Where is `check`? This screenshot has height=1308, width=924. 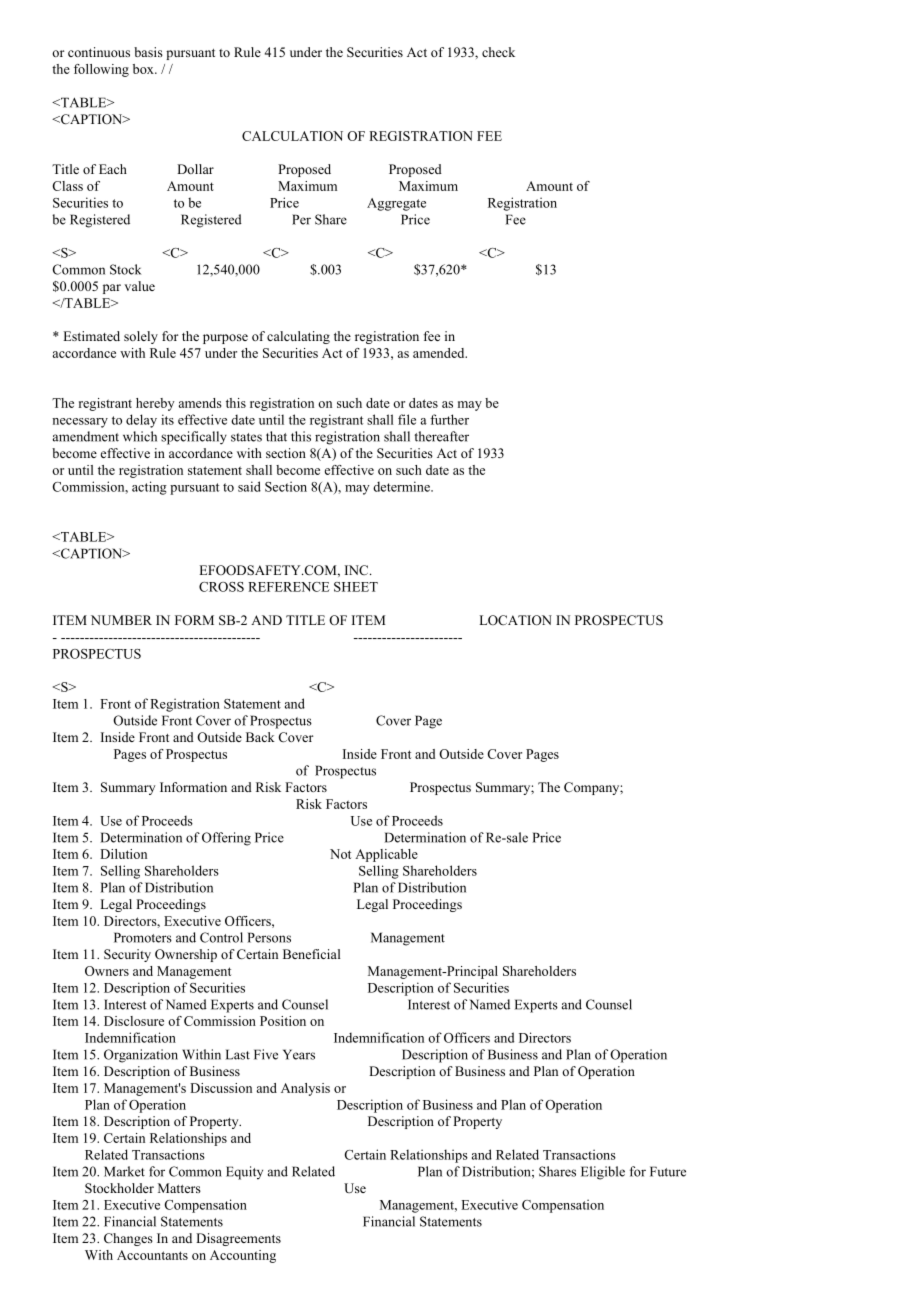 check is located at coordinates (498, 52).
